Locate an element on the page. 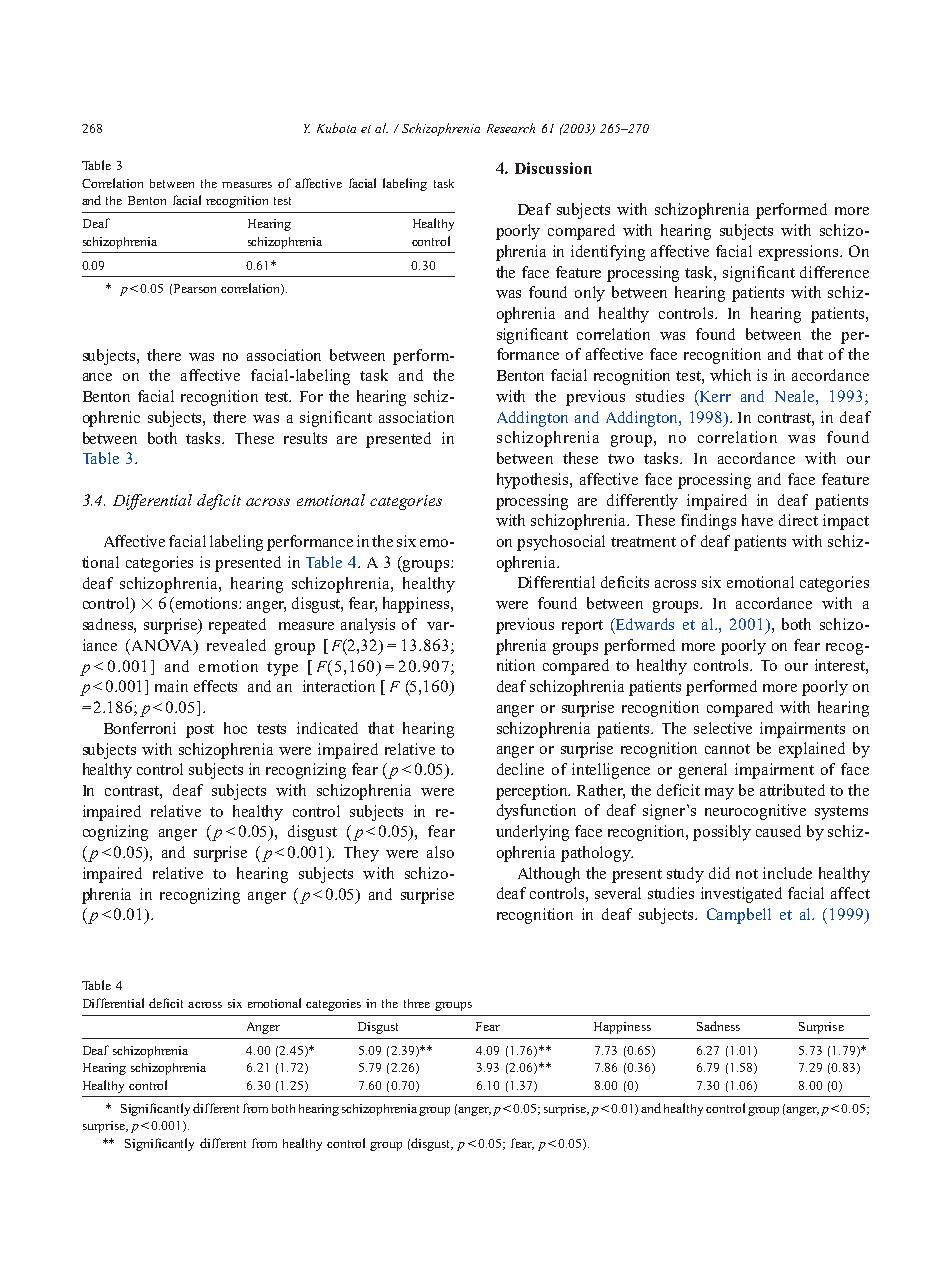 The width and height of the page is (943, 1288). Kubota is located at coordinates (336, 128).
